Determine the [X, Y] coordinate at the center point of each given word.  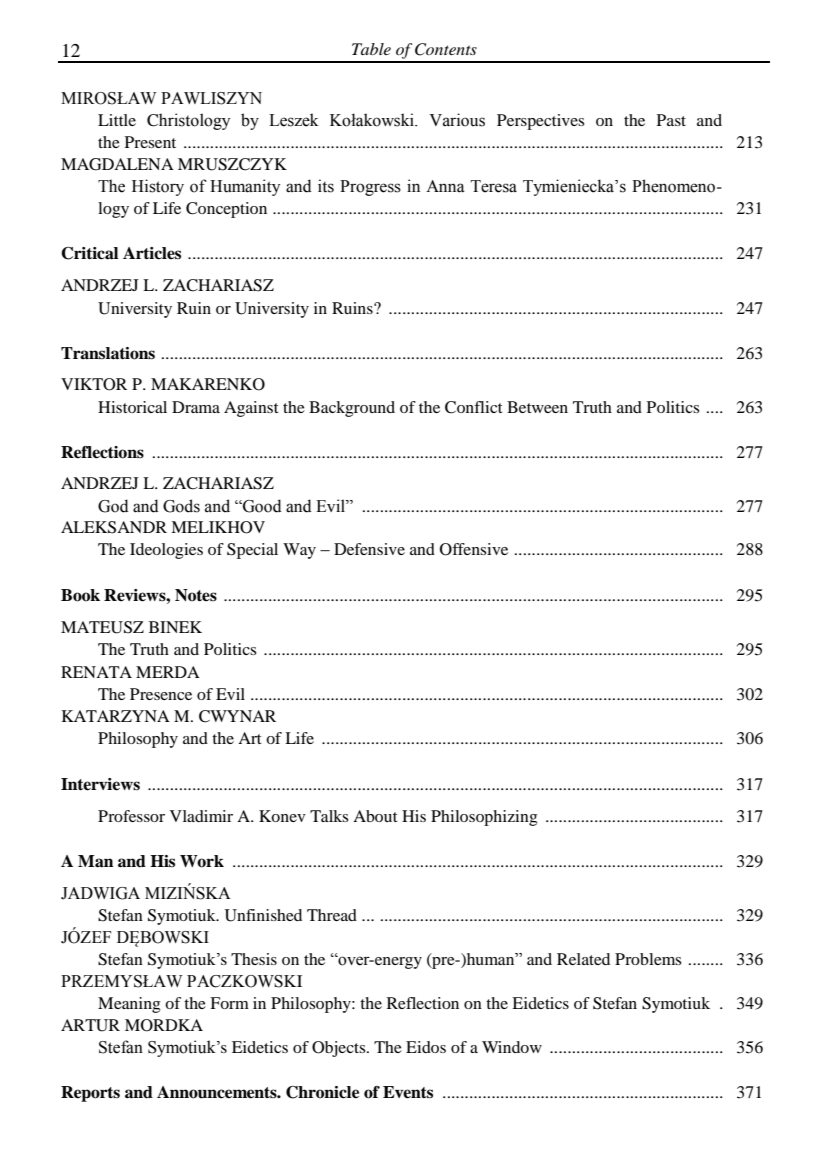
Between [537, 407]
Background [352, 409]
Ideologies [166, 551]
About [375, 816]
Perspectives [541, 122]
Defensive [369, 549]
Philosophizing [484, 818]
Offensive [474, 549]
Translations [108, 353]
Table [371, 49]
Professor [131, 816]
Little [117, 120]
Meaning [129, 1005]
